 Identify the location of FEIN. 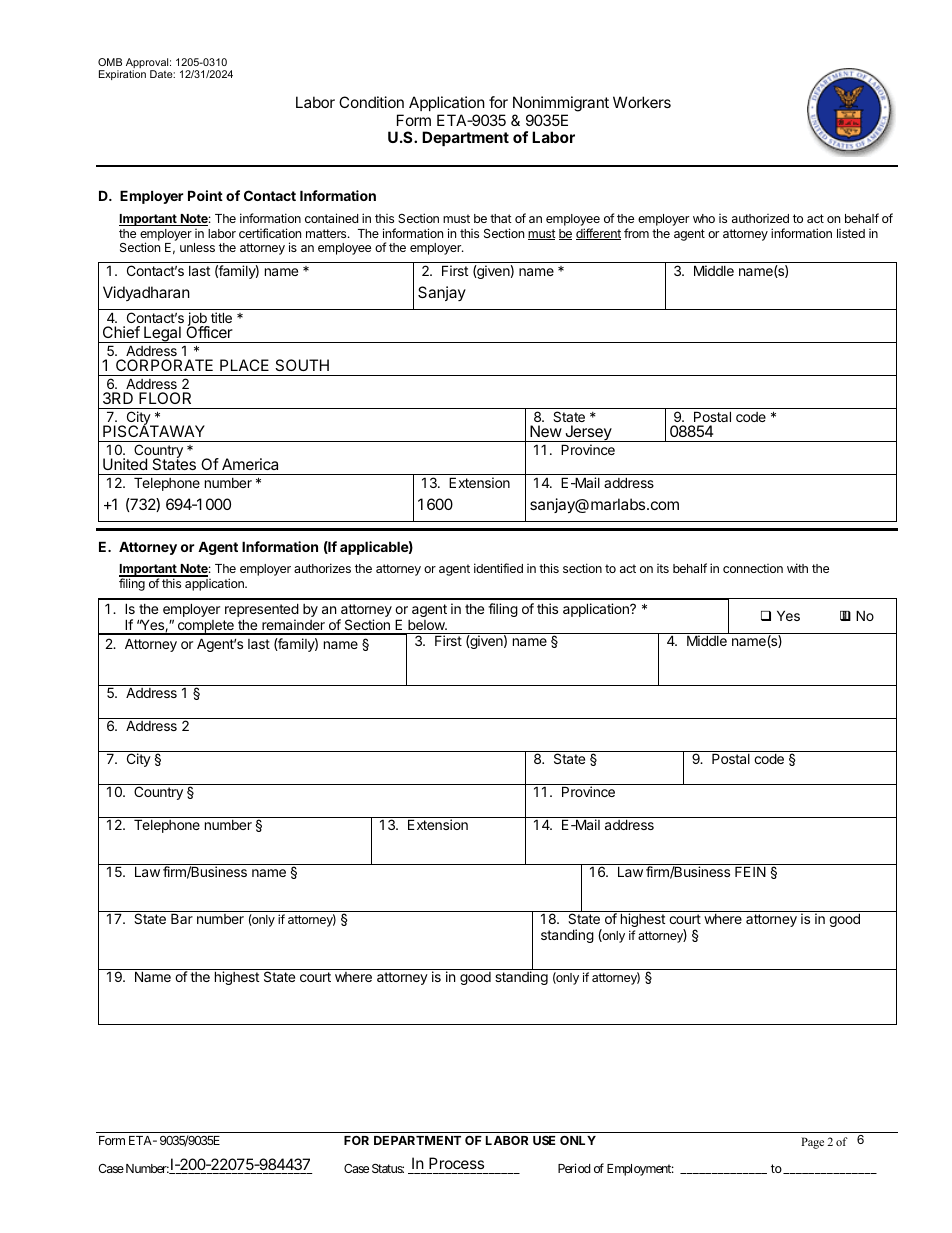
(750, 871).
